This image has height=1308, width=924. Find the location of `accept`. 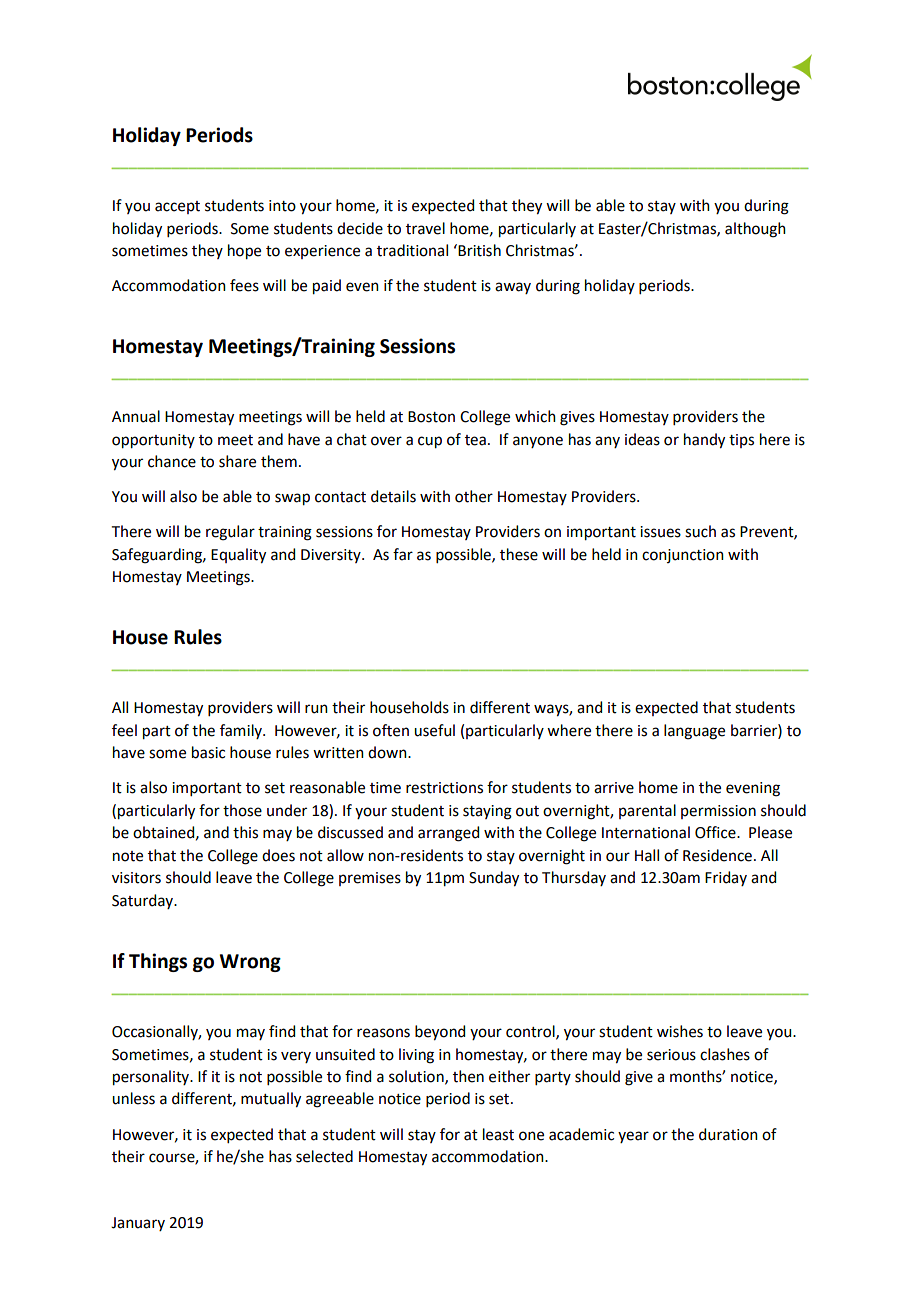

accept is located at coordinates (177, 207).
